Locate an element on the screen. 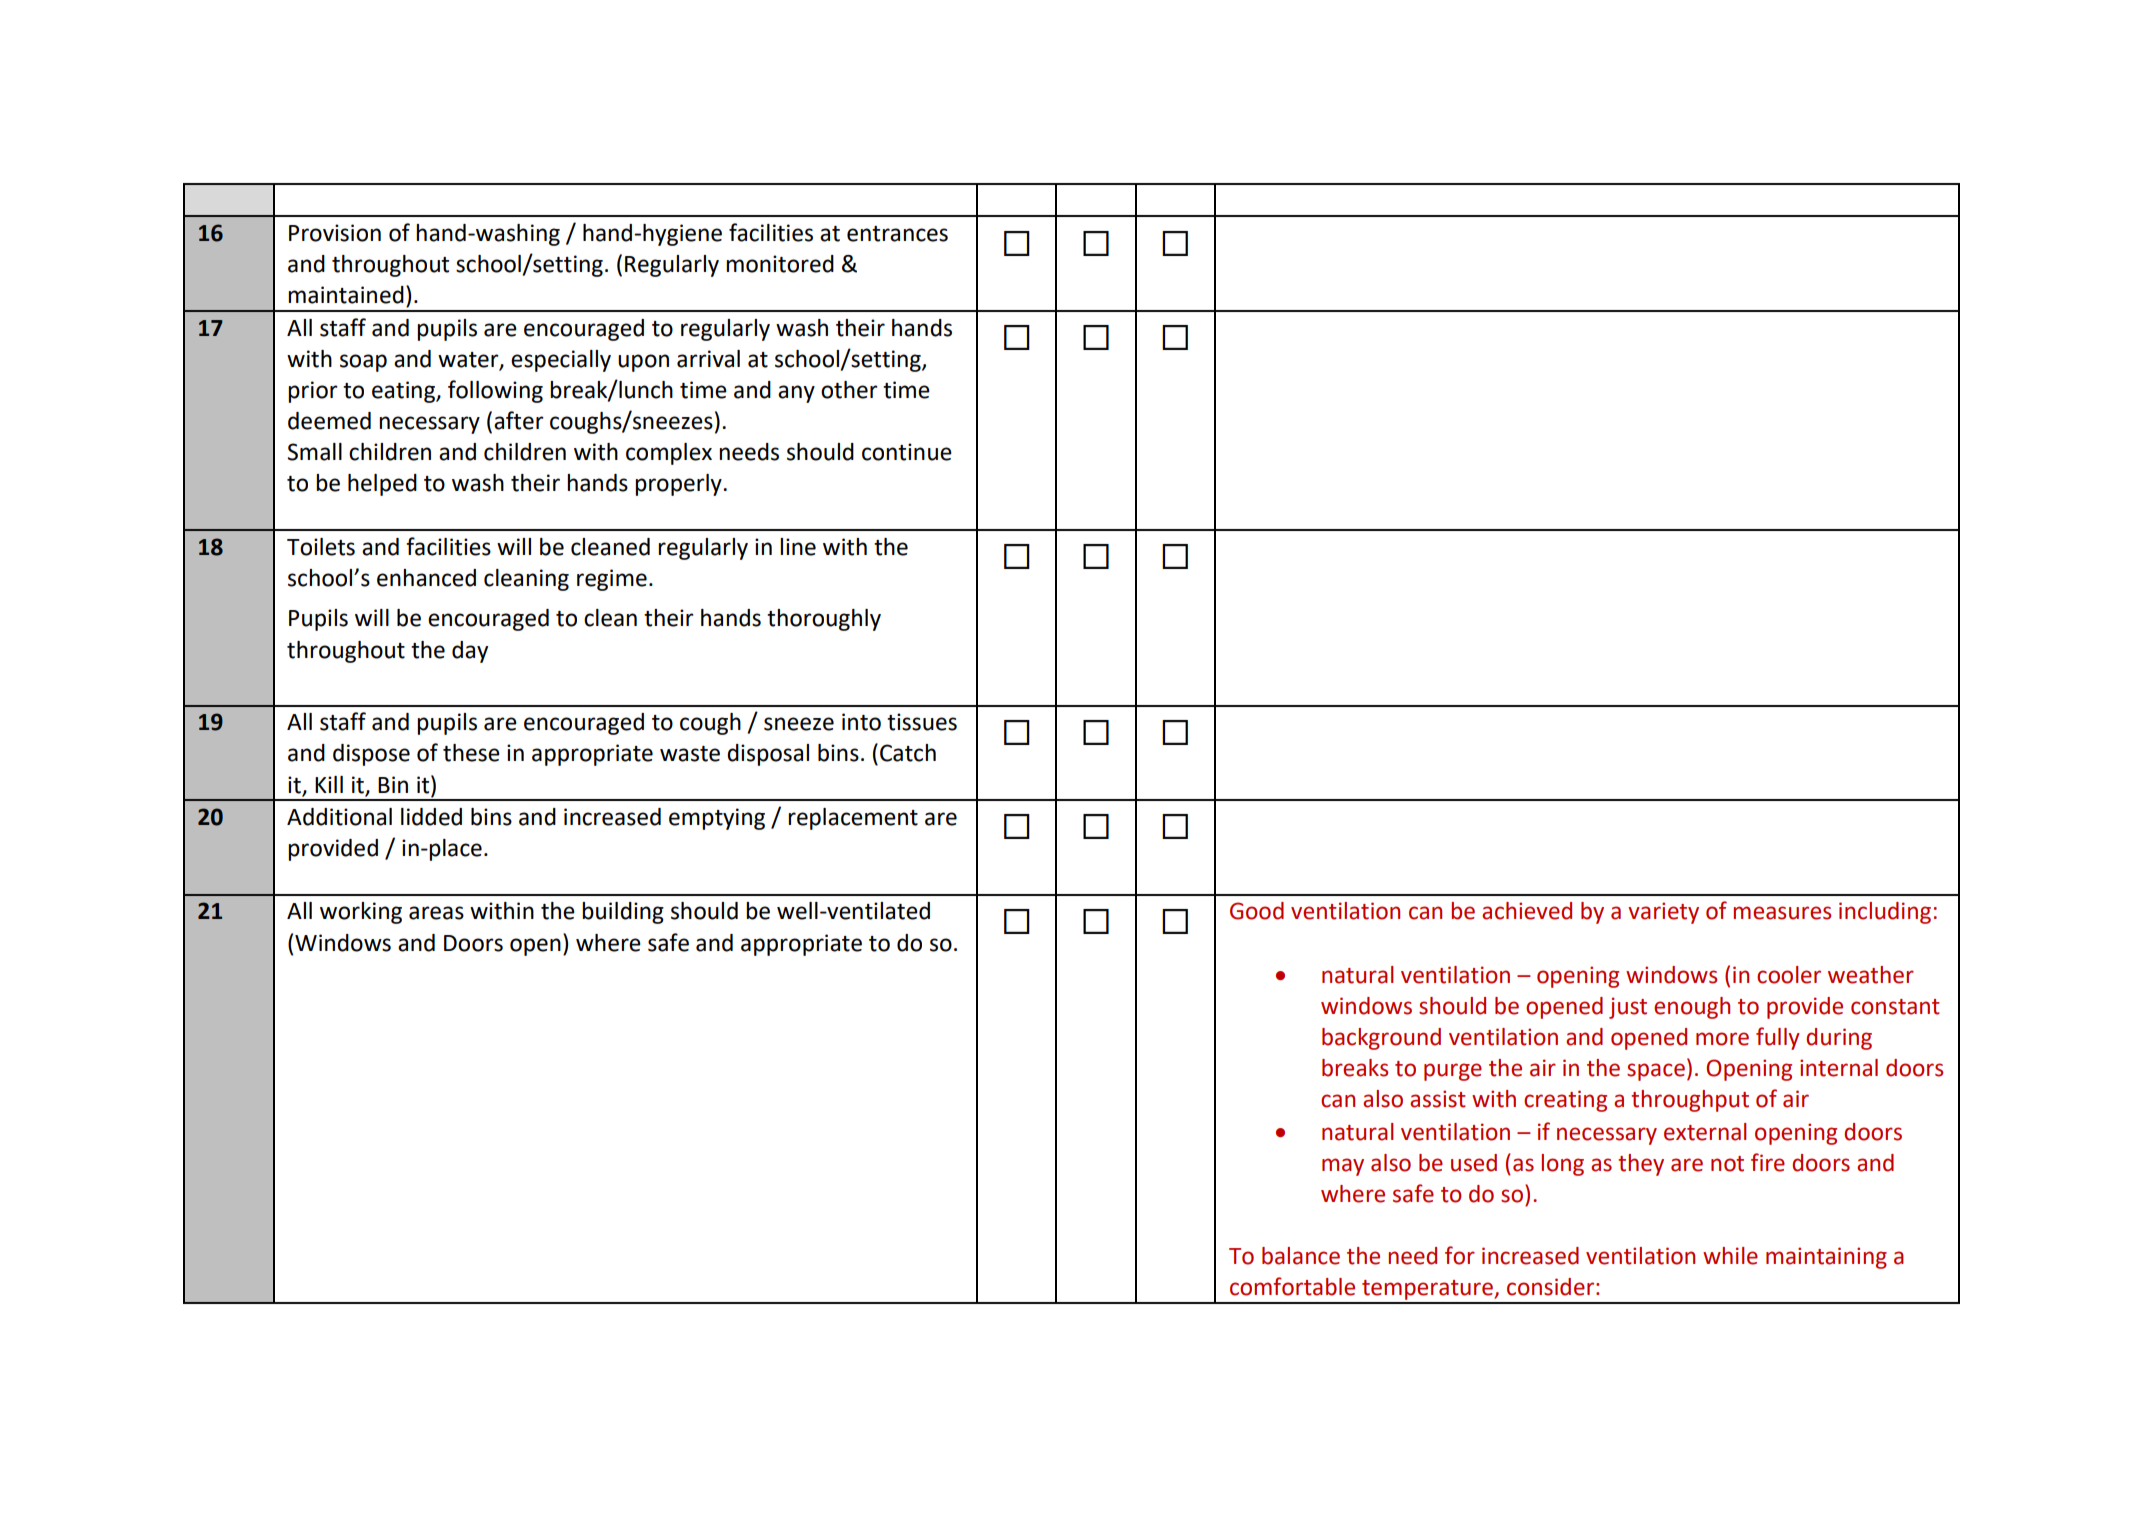 This screenshot has height=1516, width=2143. monitored is located at coordinates (780, 264).
